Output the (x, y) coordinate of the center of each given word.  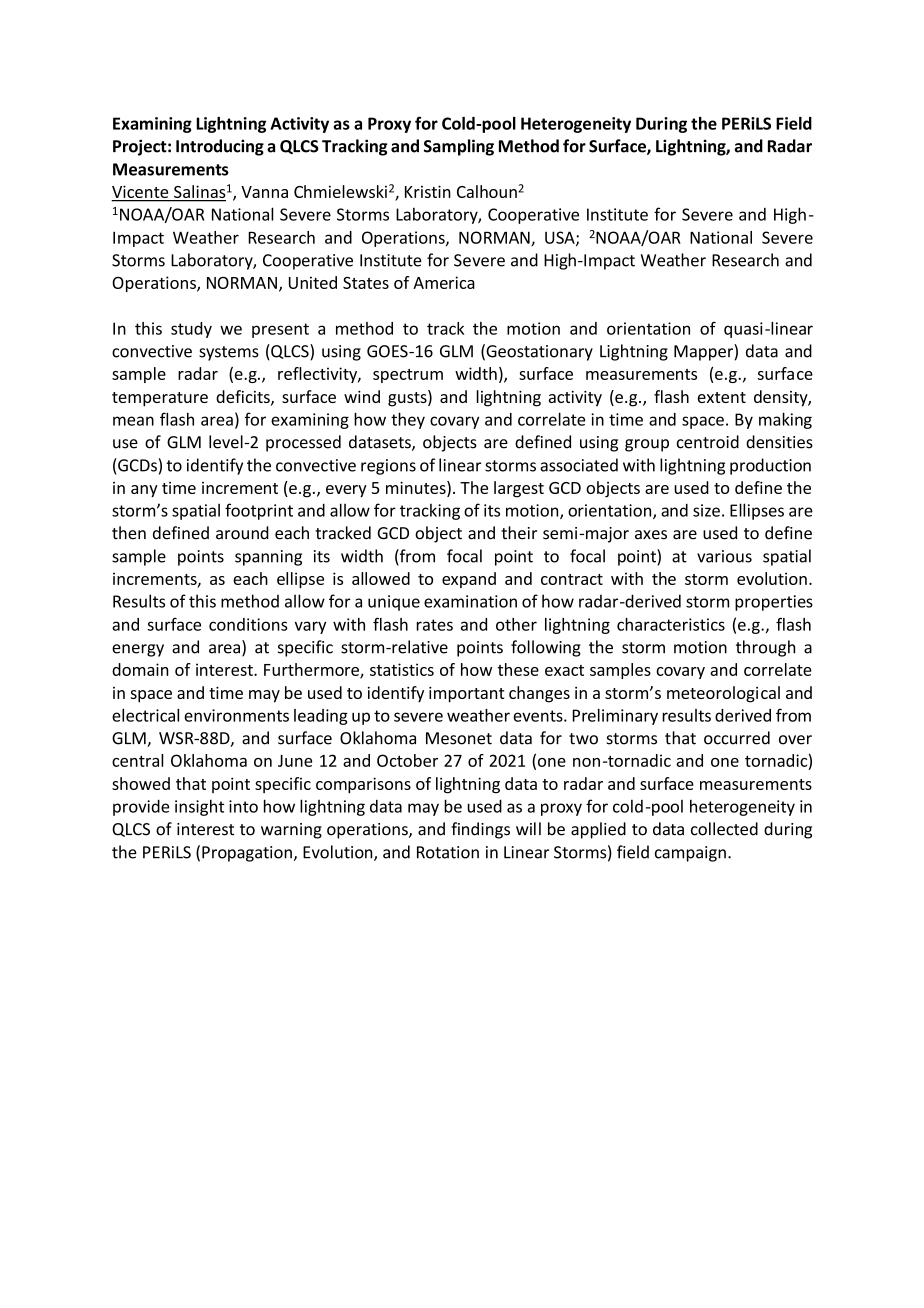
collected (724, 829)
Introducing (220, 147)
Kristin (428, 191)
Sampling (459, 147)
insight (199, 807)
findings (480, 830)
